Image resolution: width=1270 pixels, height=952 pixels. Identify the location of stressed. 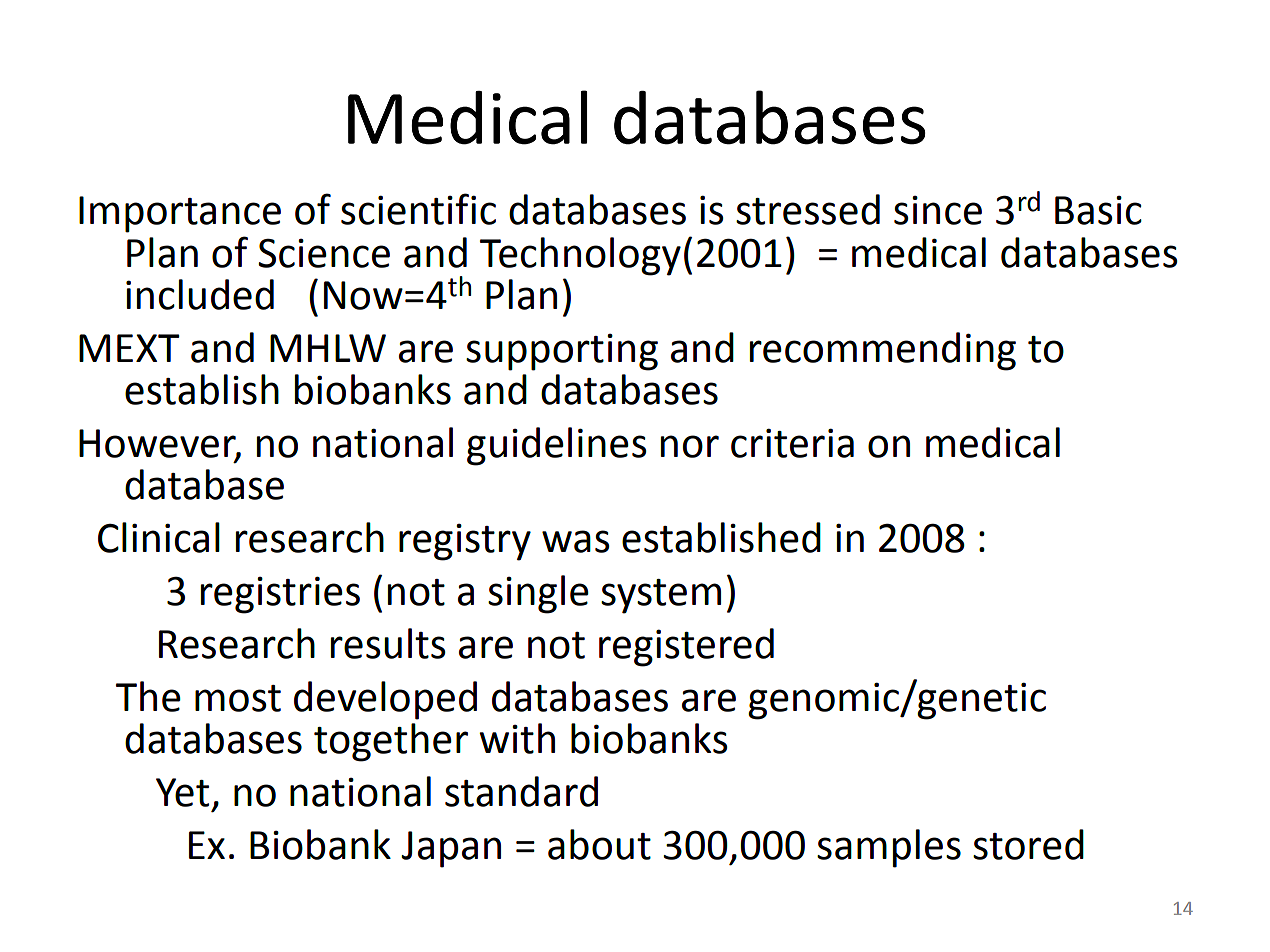
(808, 209).
